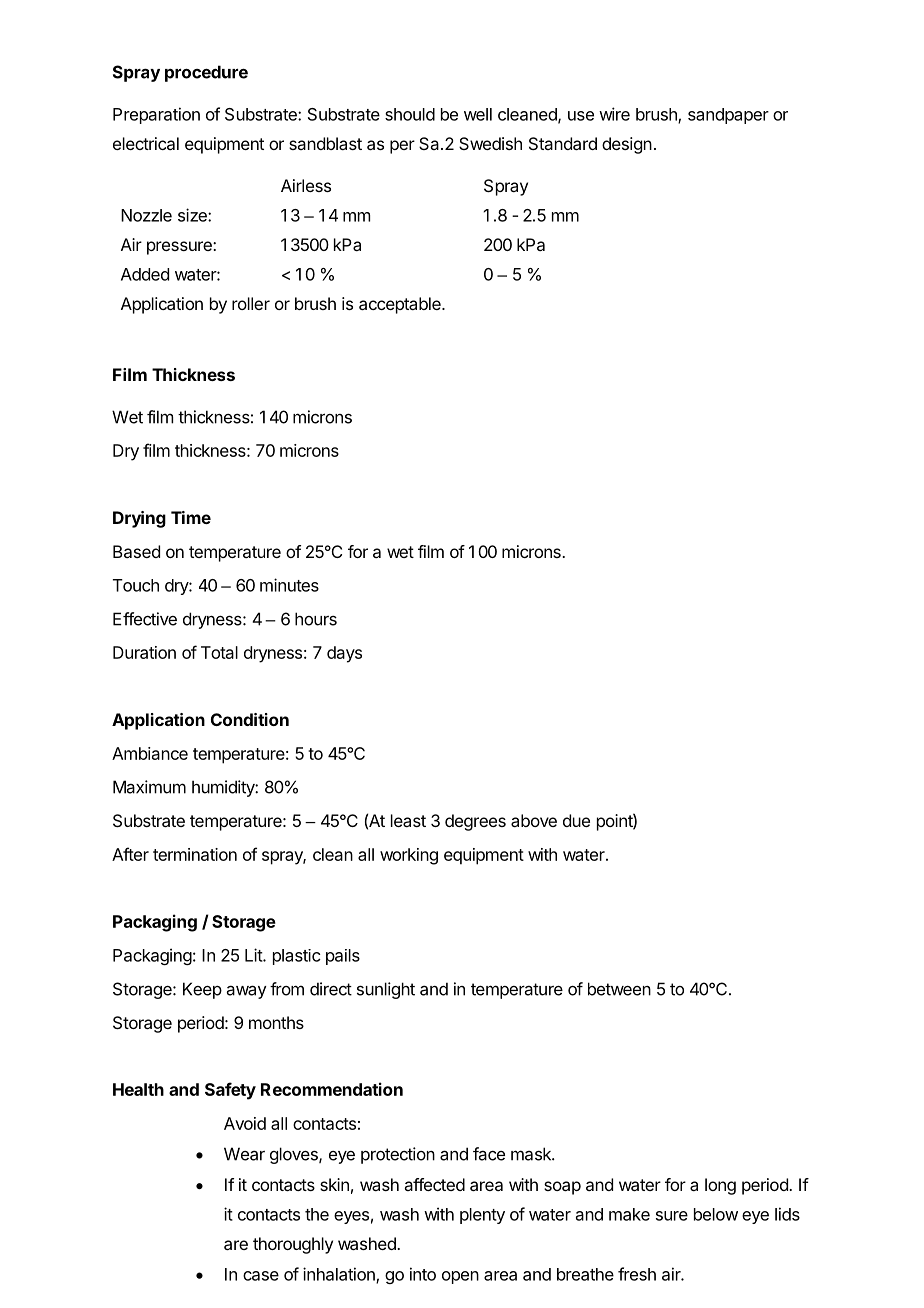  What do you see at coordinates (478, 114) in the screenshot?
I see `well` at bounding box center [478, 114].
